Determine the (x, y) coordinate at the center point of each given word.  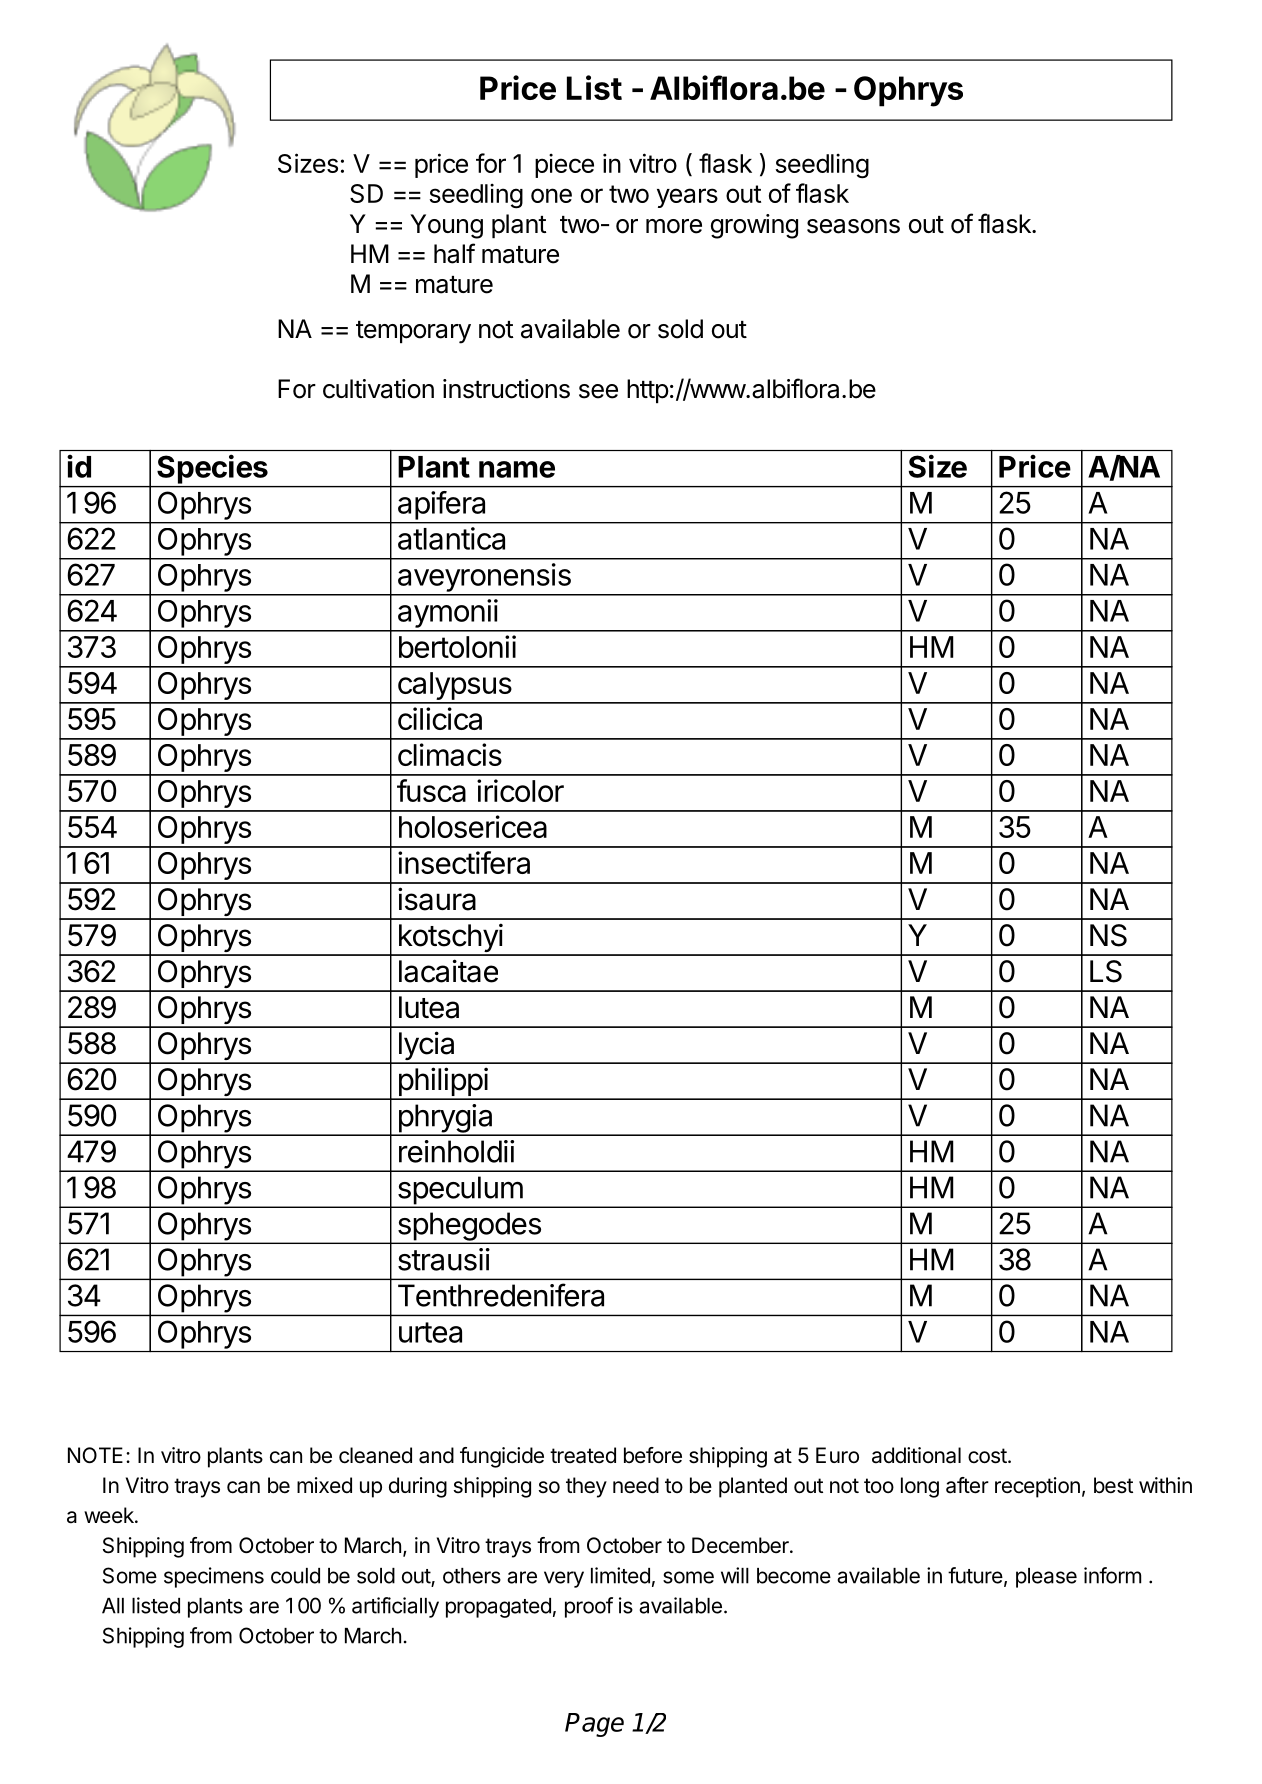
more (674, 226)
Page (594, 1725)
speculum (459, 1191)
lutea (429, 1007)
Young (446, 226)
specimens (214, 1577)
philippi (442, 1083)
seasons (853, 226)
